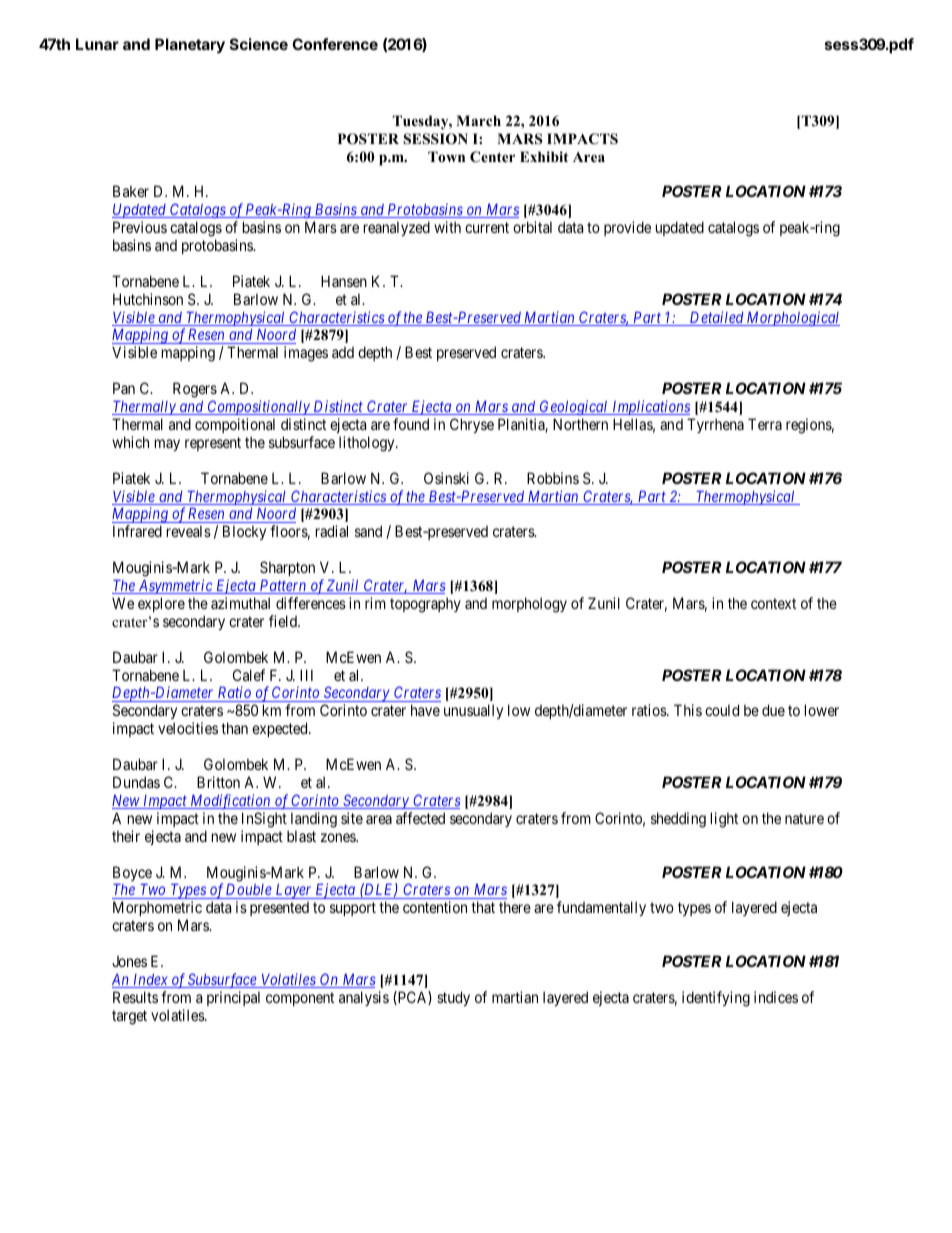 The height and width of the image is (1233, 952). I want to click on Exhibit, so click(544, 156).
